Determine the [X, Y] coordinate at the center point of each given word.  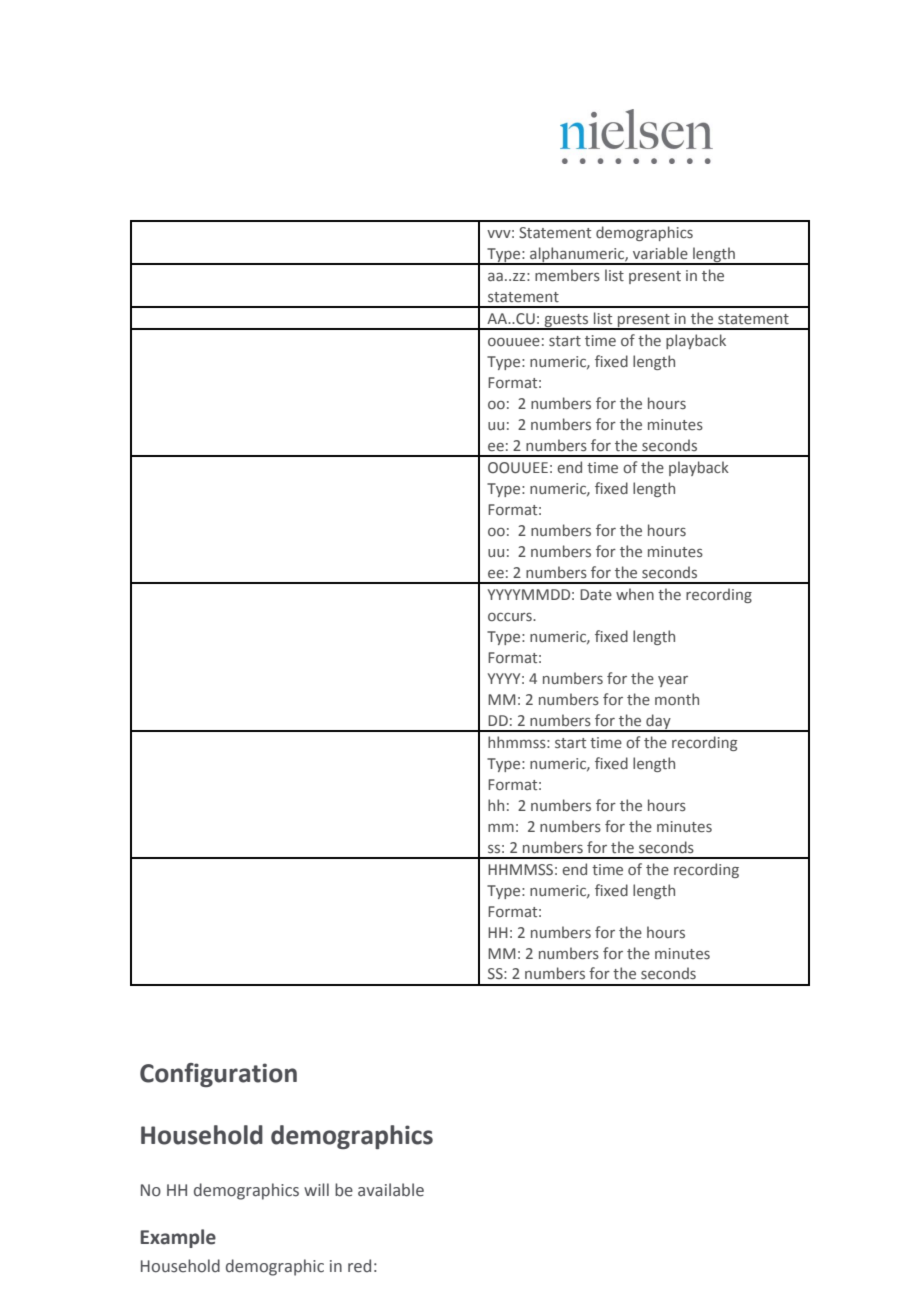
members [567, 275]
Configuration [218, 1075]
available [391, 1190]
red [359, 1266]
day [658, 722]
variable [660, 253]
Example [178, 1238]
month [677, 699]
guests [566, 321]
